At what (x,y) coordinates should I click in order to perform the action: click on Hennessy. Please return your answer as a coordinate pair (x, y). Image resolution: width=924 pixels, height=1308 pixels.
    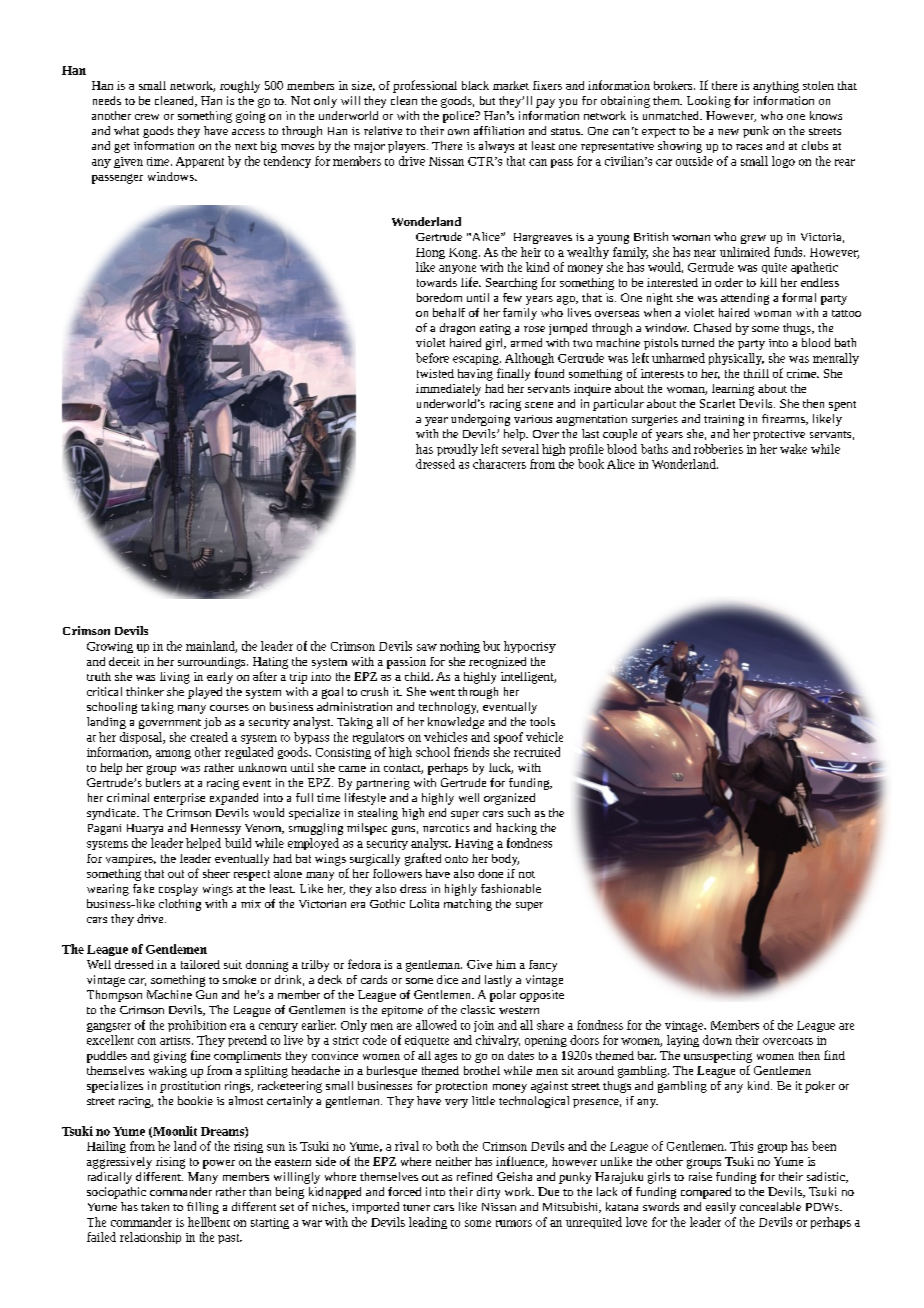
    Looking at the image, I should click on (216, 829).
